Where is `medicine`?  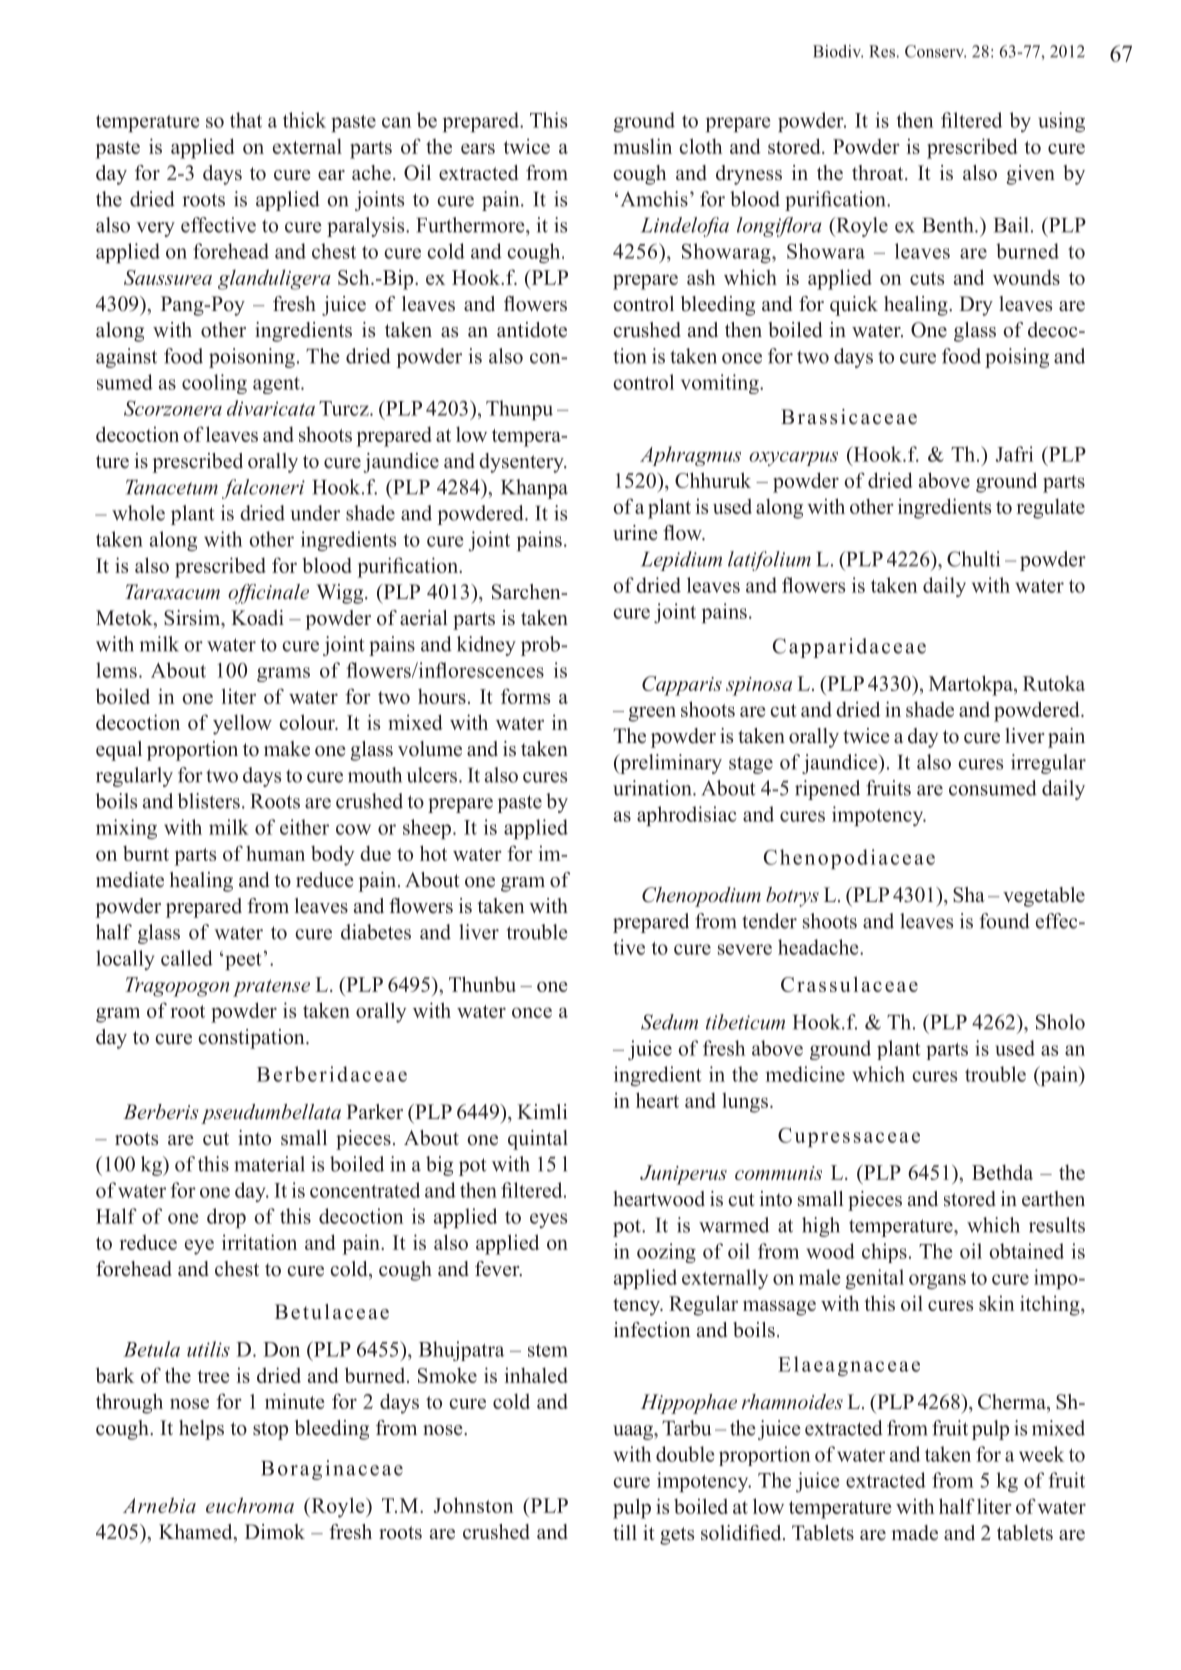 medicine is located at coordinates (805, 1074).
